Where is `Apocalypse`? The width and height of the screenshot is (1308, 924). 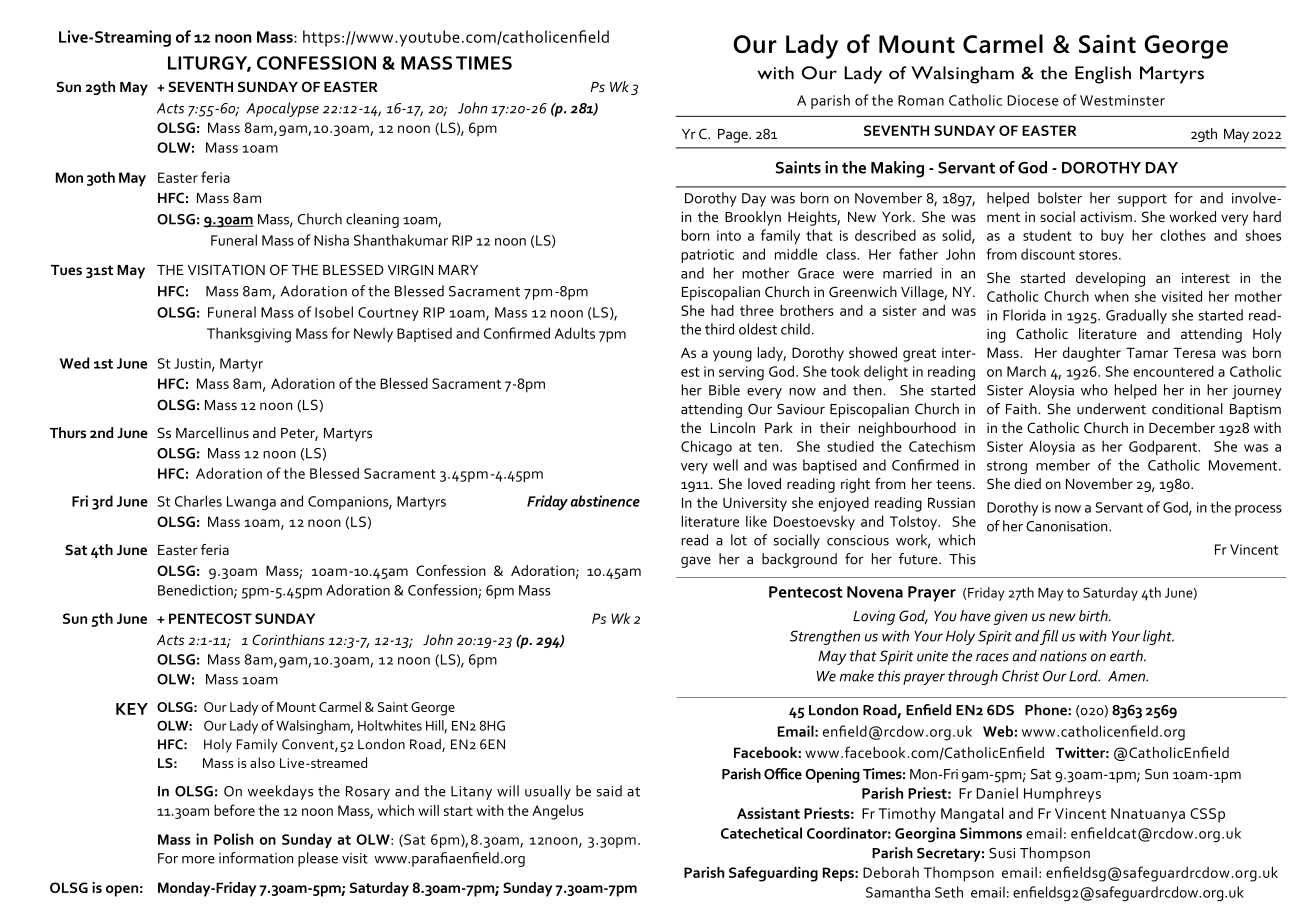 Apocalypse is located at coordinates (282, 109).
